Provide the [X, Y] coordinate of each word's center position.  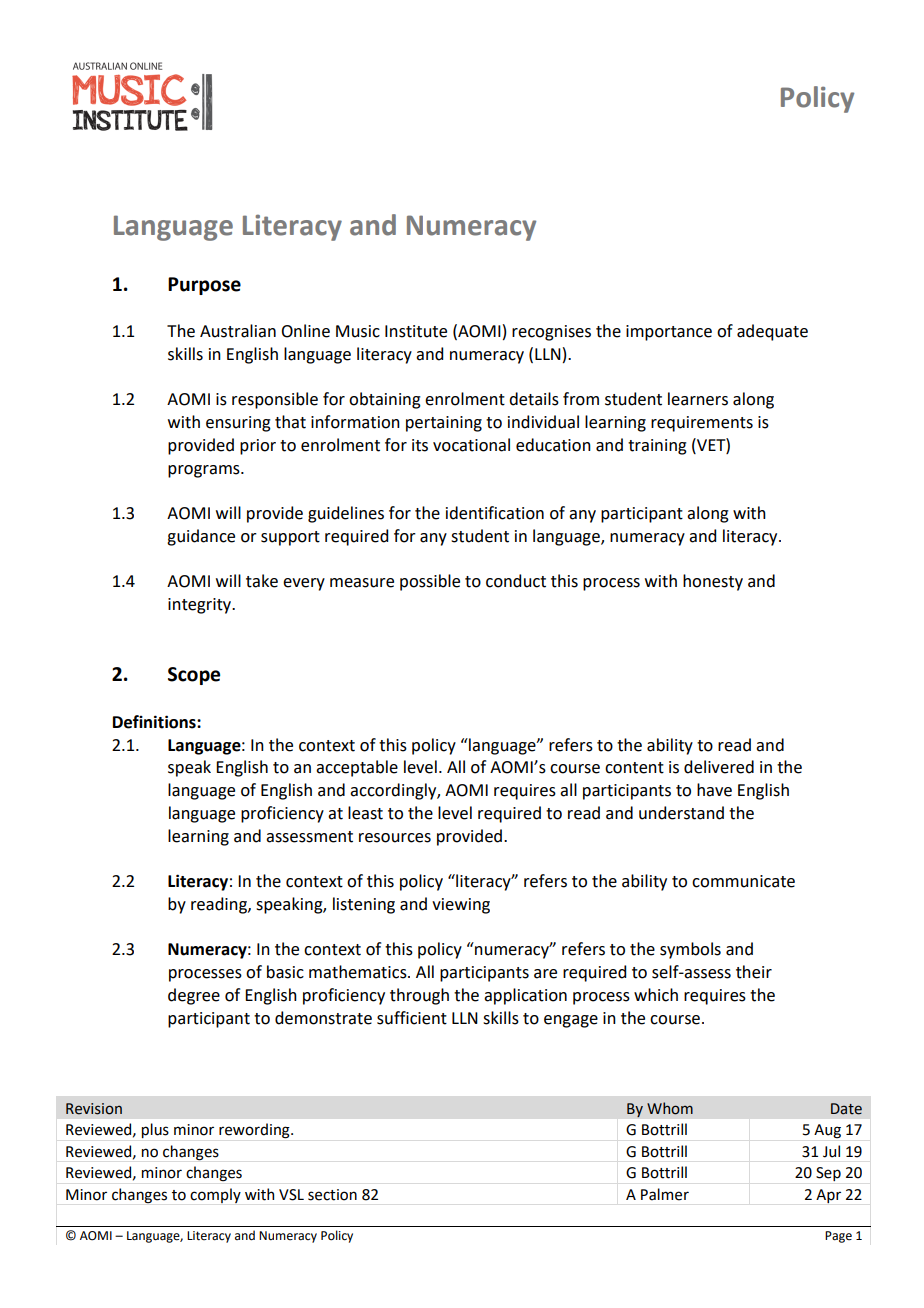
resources [395, 838]
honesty [713, 582]
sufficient [412, 1018]
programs [205, 471]
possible [430, 582]
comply [215, 1195]
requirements [702, 424]
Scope [194, 676]
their [754, 972]
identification [495, 513]
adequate [772, 332]
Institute [416, 331]
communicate [743, 881]
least [365, 813]
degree [194, 996]
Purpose [204, 286]
